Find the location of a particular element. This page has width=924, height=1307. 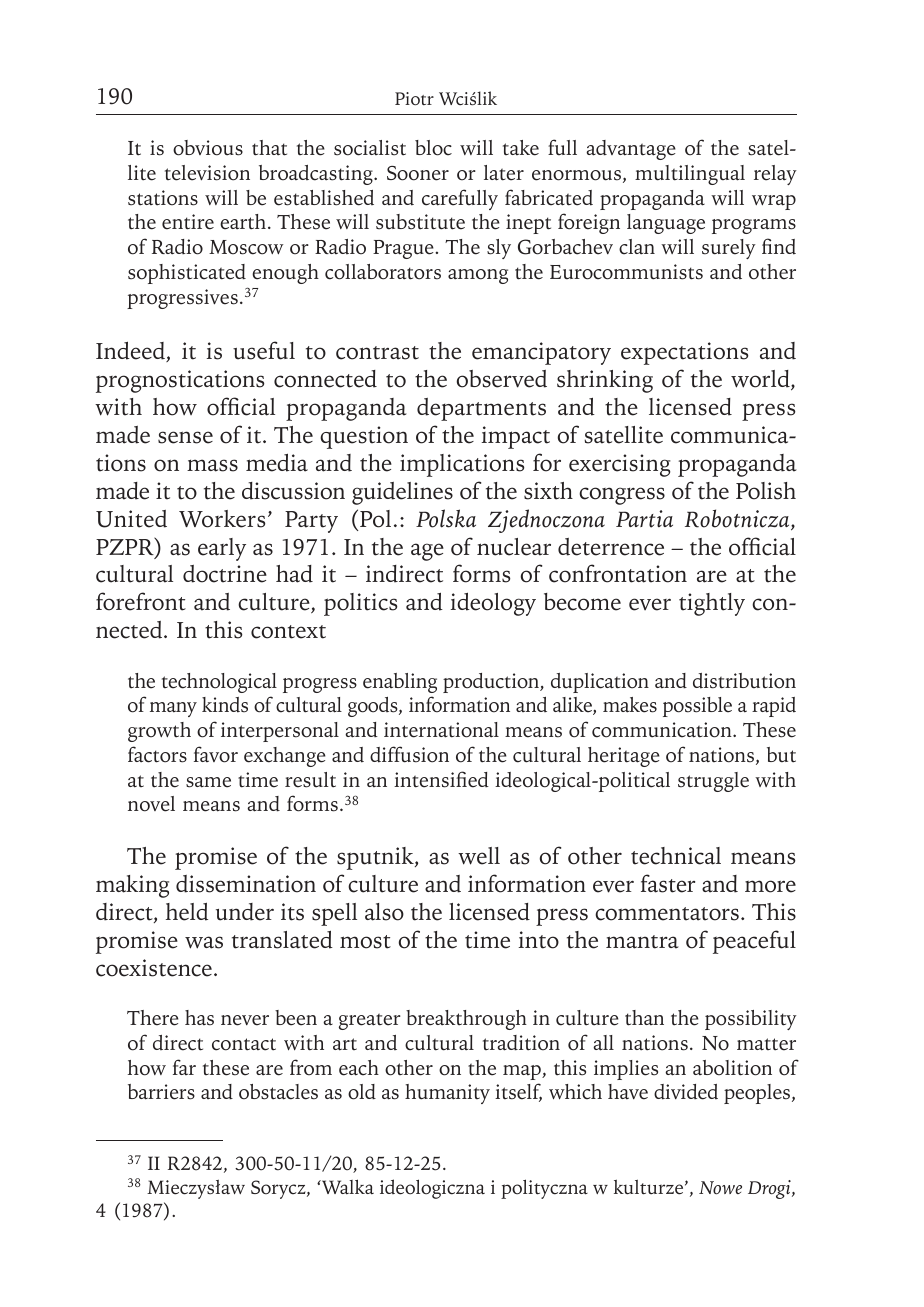

humanity is located at coordinates (447, 1094).
